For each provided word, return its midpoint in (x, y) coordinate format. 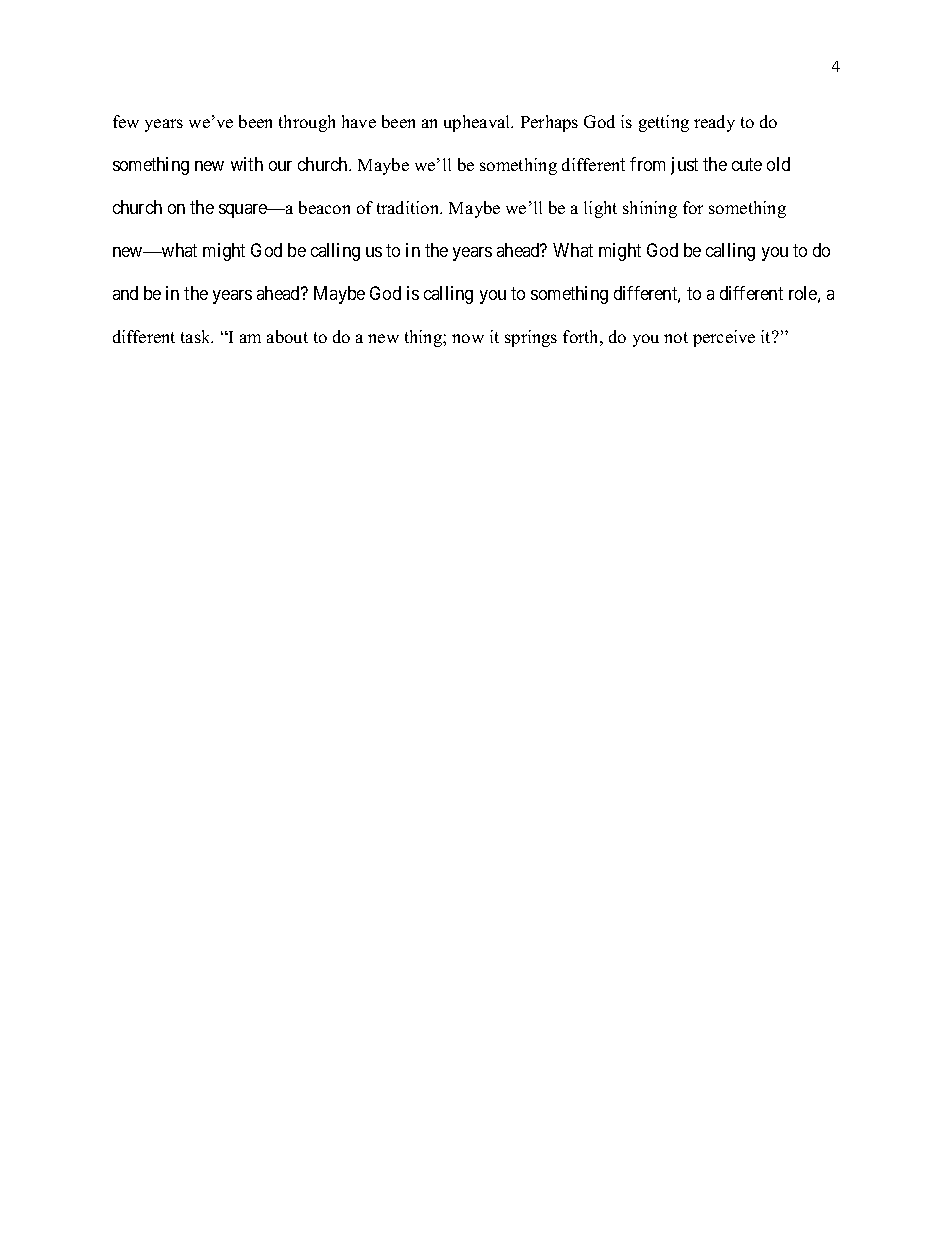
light (600, 209)
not (676, 337)
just (684, 166)
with (247, 164)
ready (714, 123)
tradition (409, 207)
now (468, 338)
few (126, 121)
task (197, 336)
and (125, 293)
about (287, 336)
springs (531, 338)
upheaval (478, 123)
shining (650, 209)
